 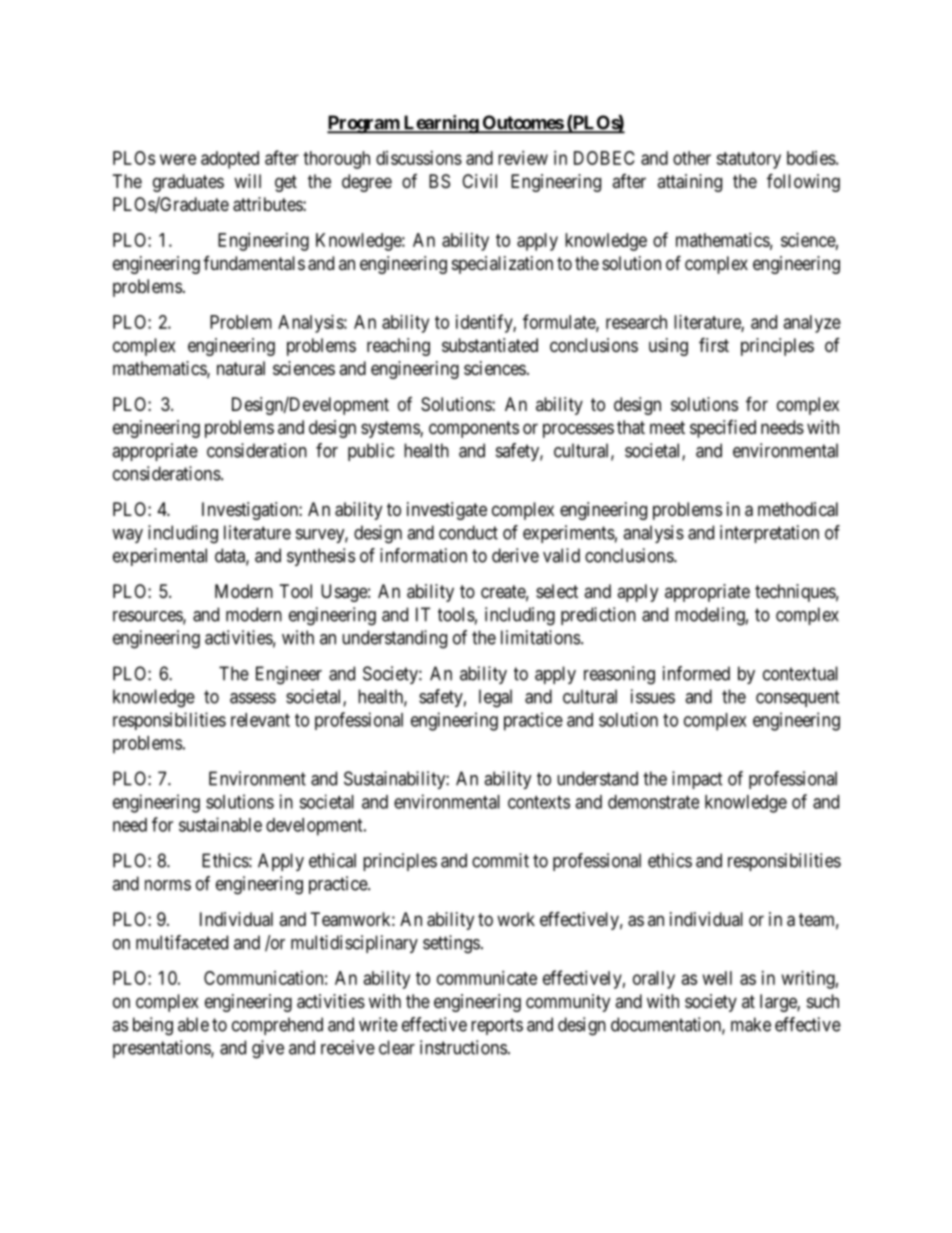 What do you see at coordinates (230, 160) in the screenshot?
I see `adopted` at bounding box center [230, 160].
